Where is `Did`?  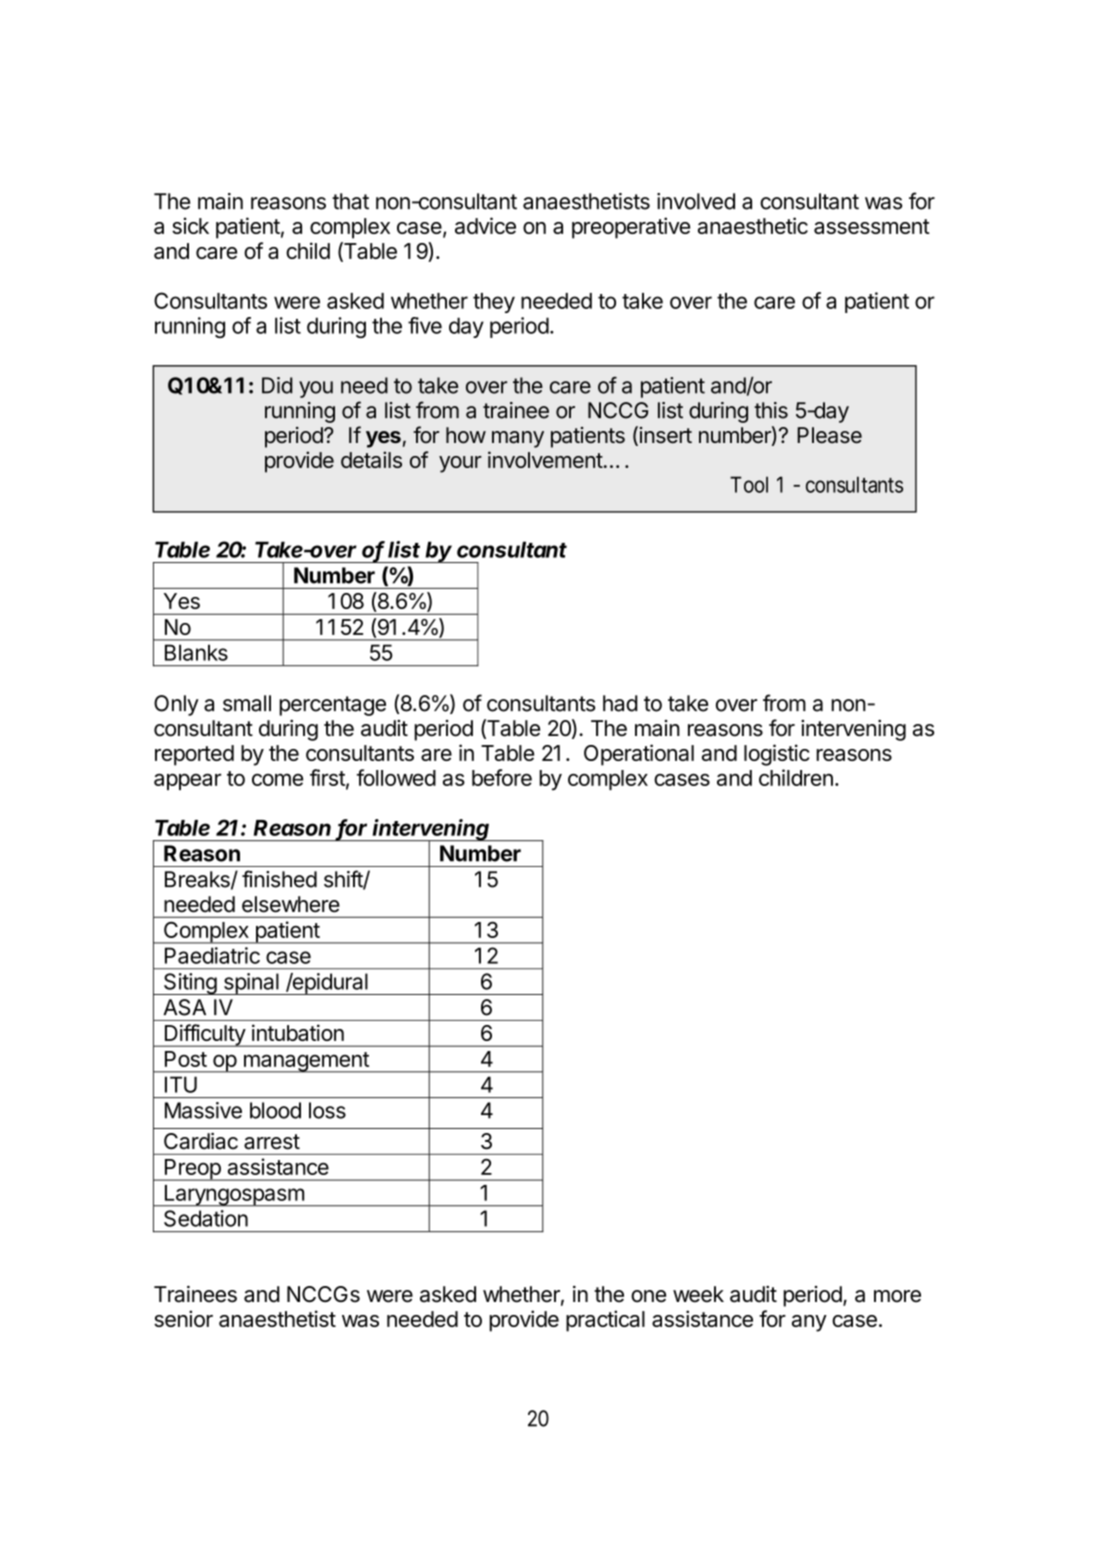 Did is located at coordinates (277, 385).
